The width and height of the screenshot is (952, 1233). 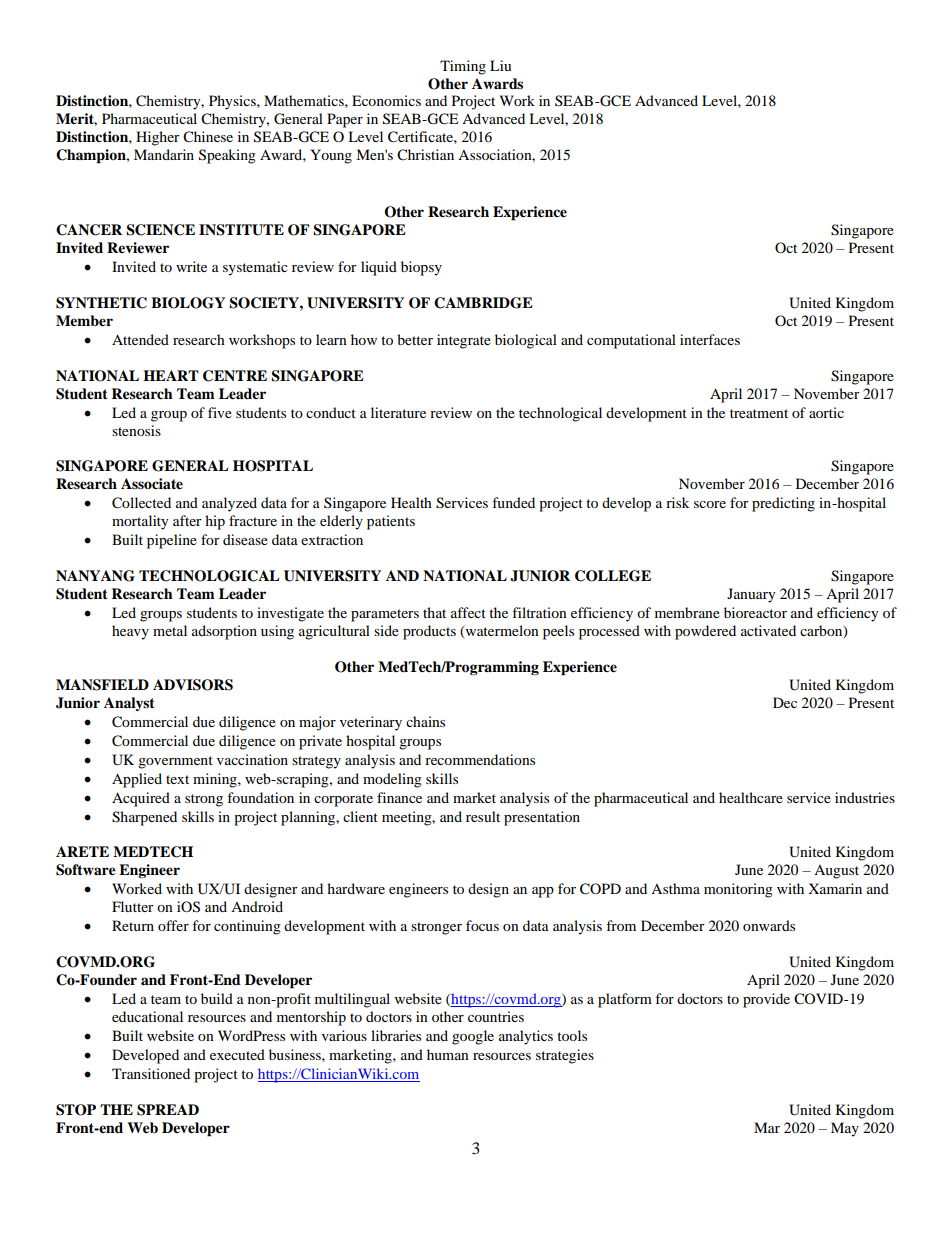 I want to click on Liu, so click(x=500, y=65).
